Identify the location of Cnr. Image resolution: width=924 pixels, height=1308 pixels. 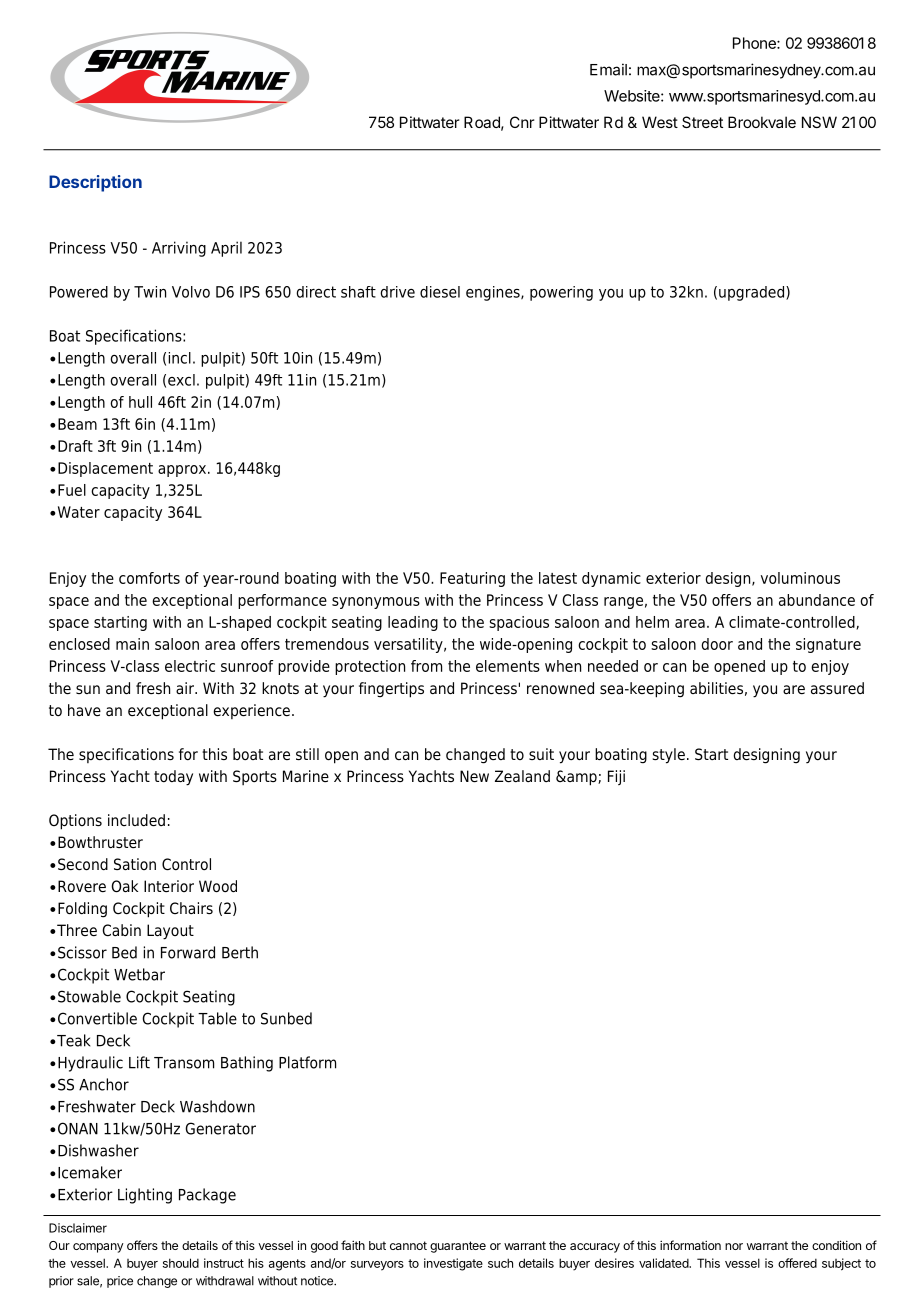
(522, 122).
